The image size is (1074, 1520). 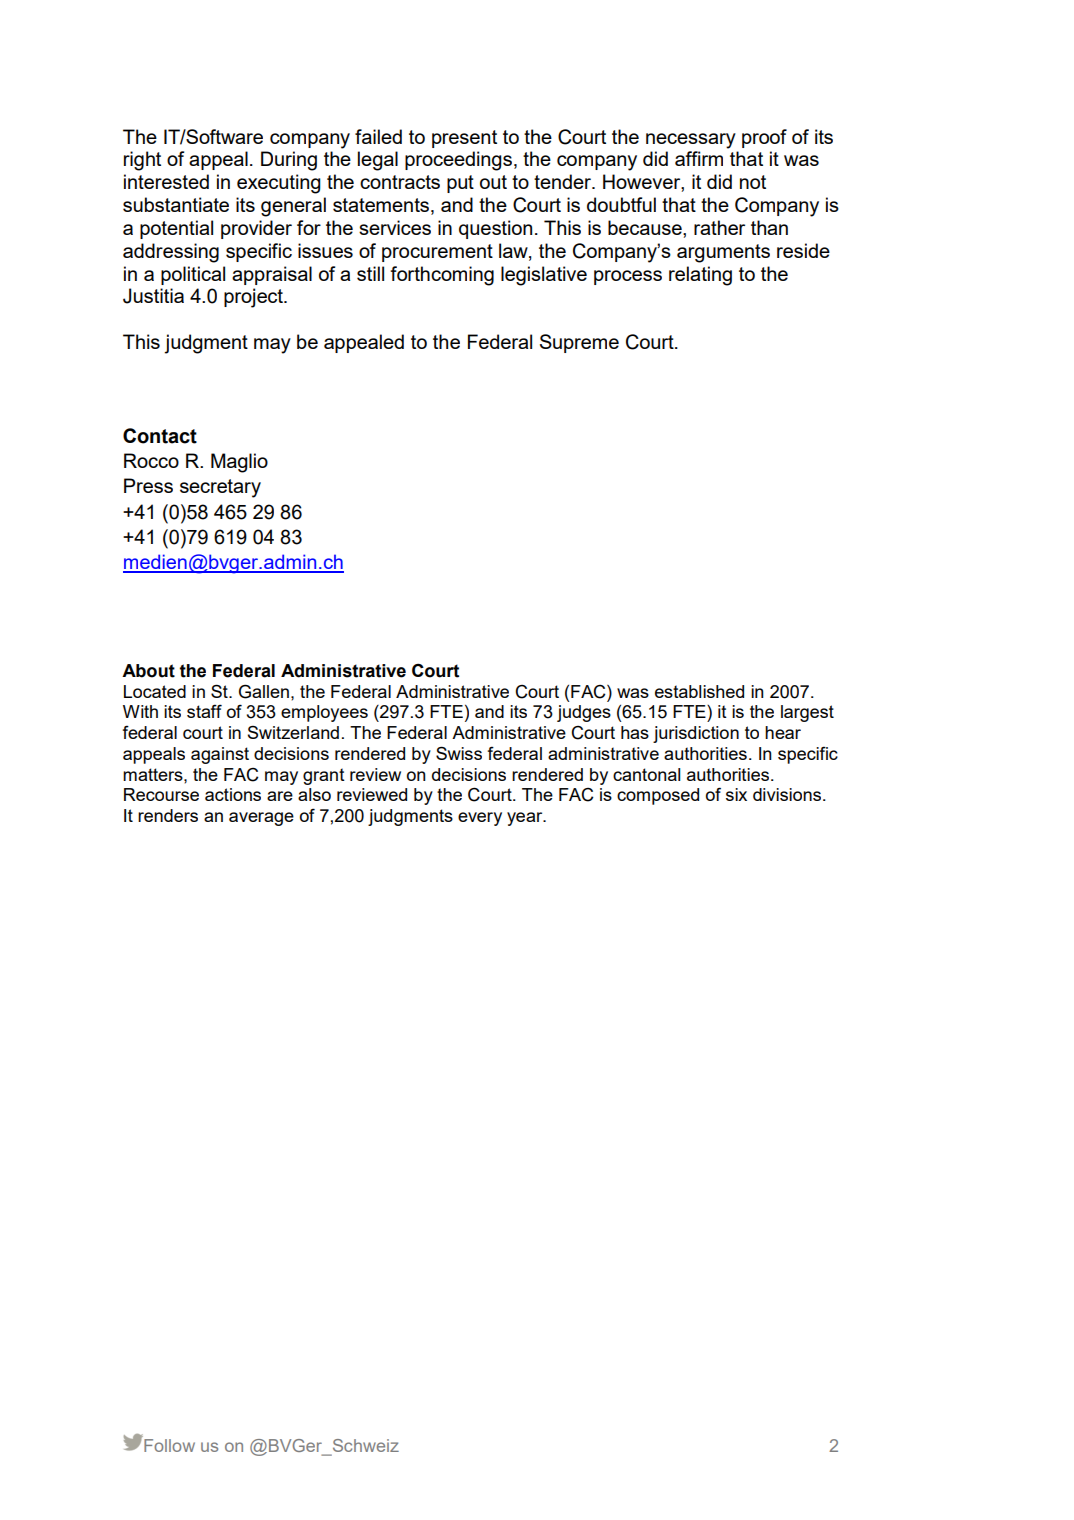 I want to click on year, so click(x=526, y=819).
